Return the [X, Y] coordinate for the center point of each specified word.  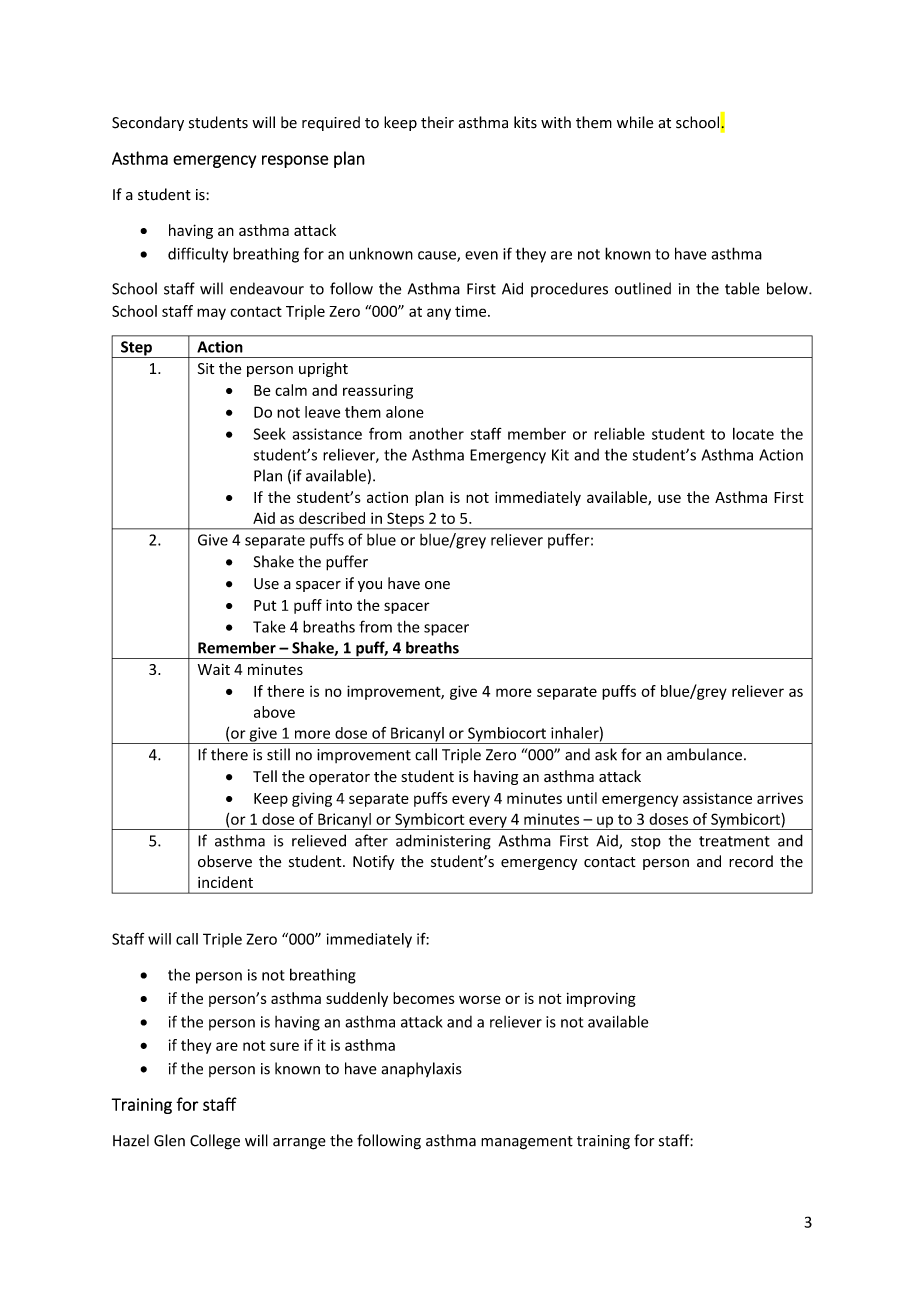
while [635, 122]
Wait [214, 669]
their [437, 122]
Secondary [148, 123]
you [370, 586]
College [215, 1142]
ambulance [704, 754]
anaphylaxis [421, 1069]
